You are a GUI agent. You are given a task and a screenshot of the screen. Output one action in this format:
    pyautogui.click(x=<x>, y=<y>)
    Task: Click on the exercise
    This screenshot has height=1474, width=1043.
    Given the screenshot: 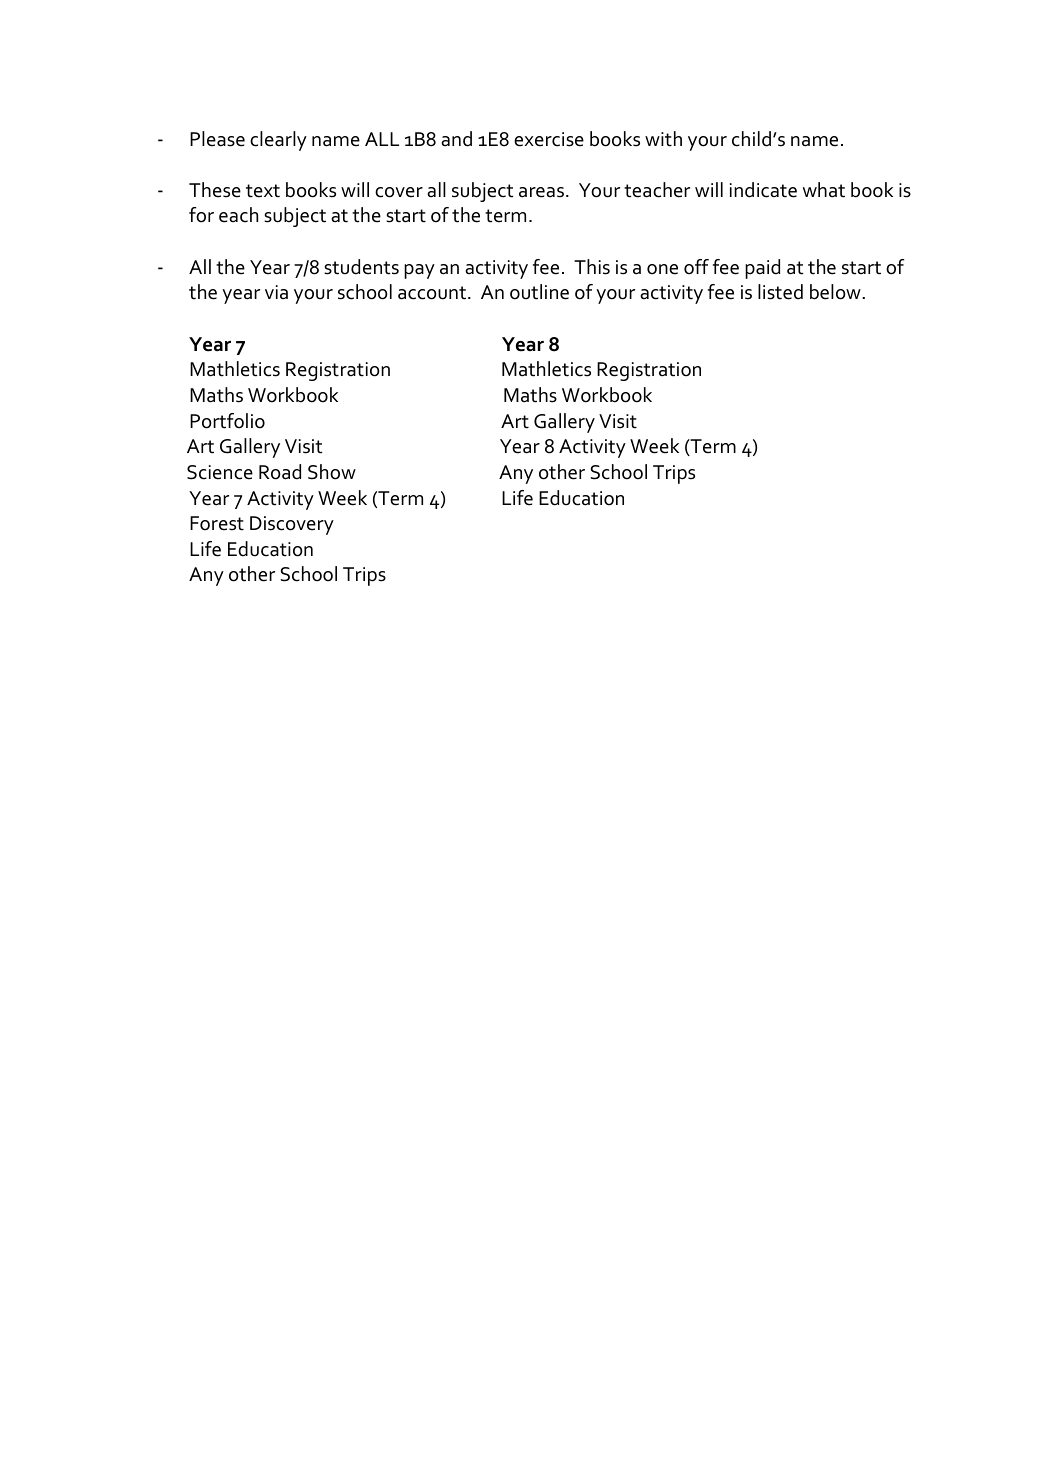 What is the action you would take?
    pyautogui.click(x=549, y=139)
